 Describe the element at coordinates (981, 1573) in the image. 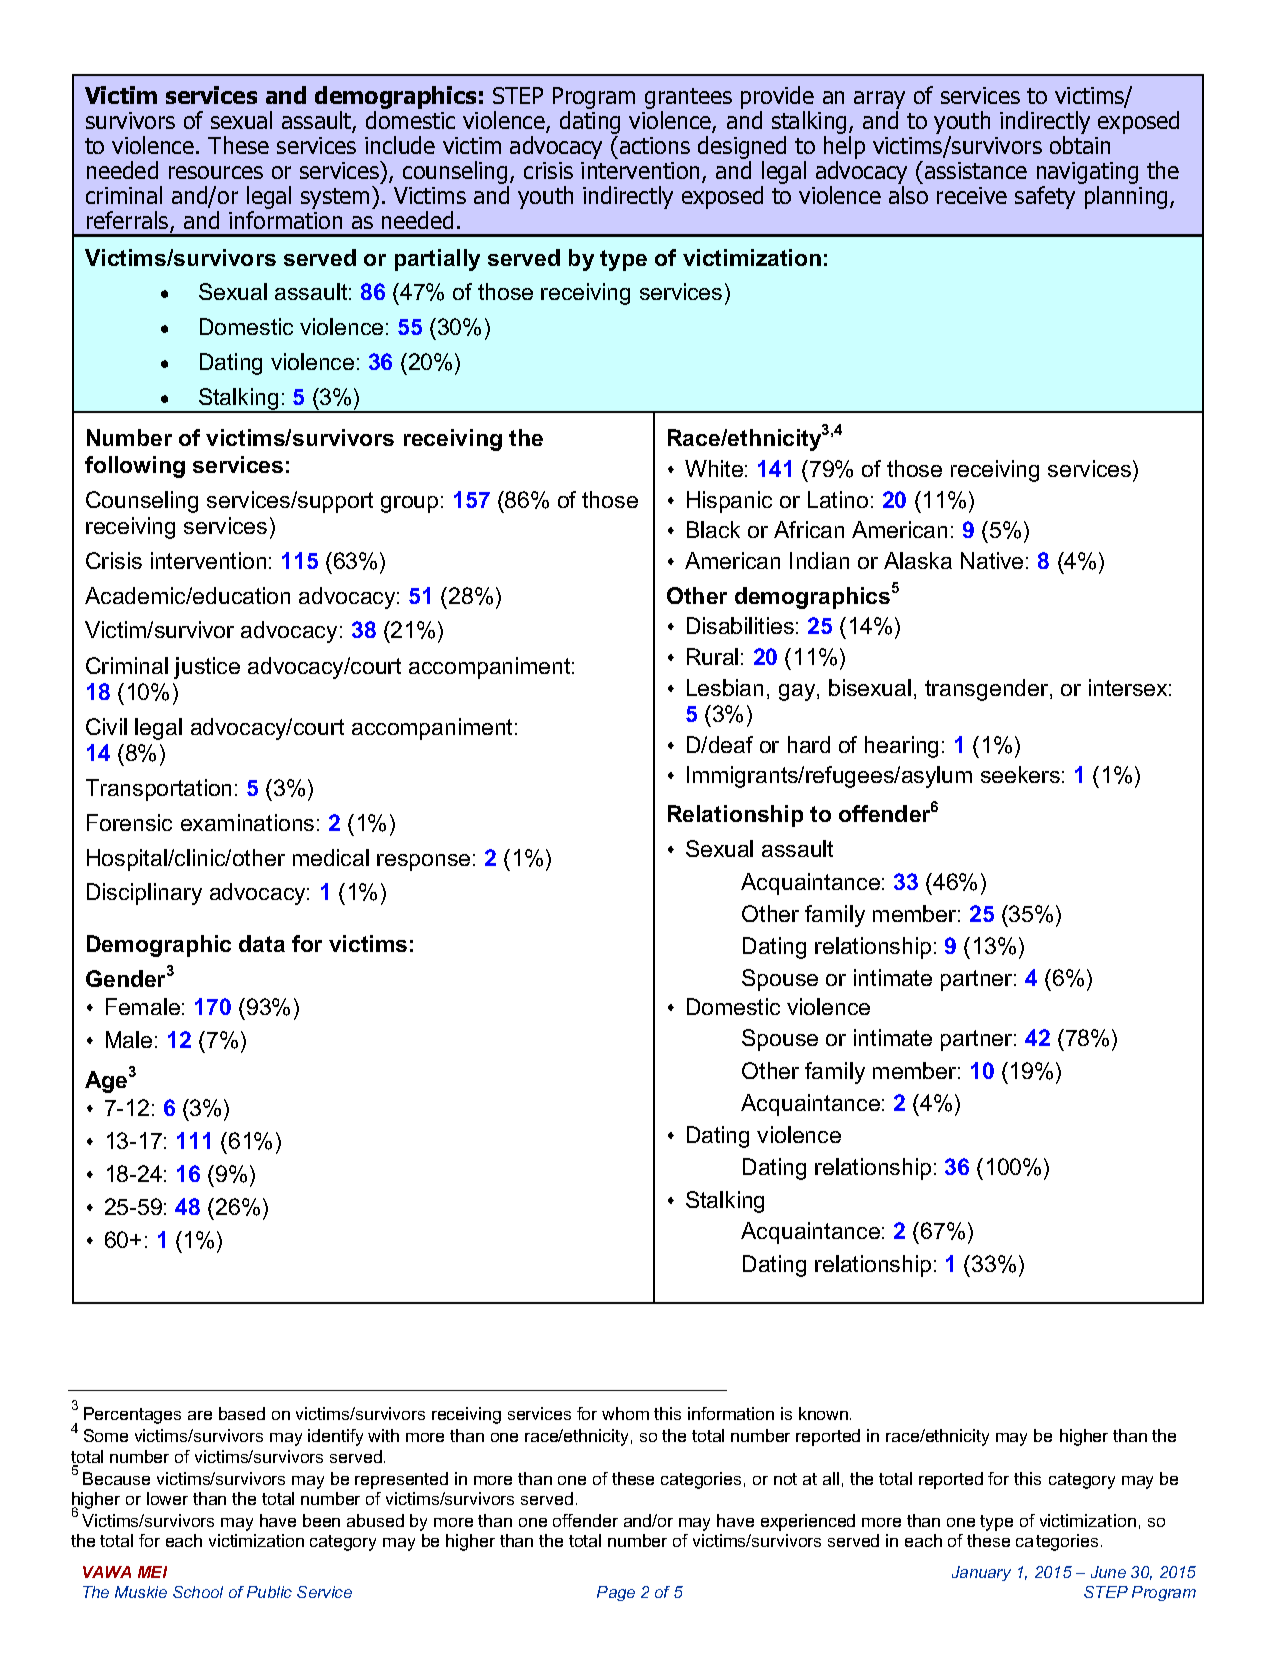

I see `January` at that location.
